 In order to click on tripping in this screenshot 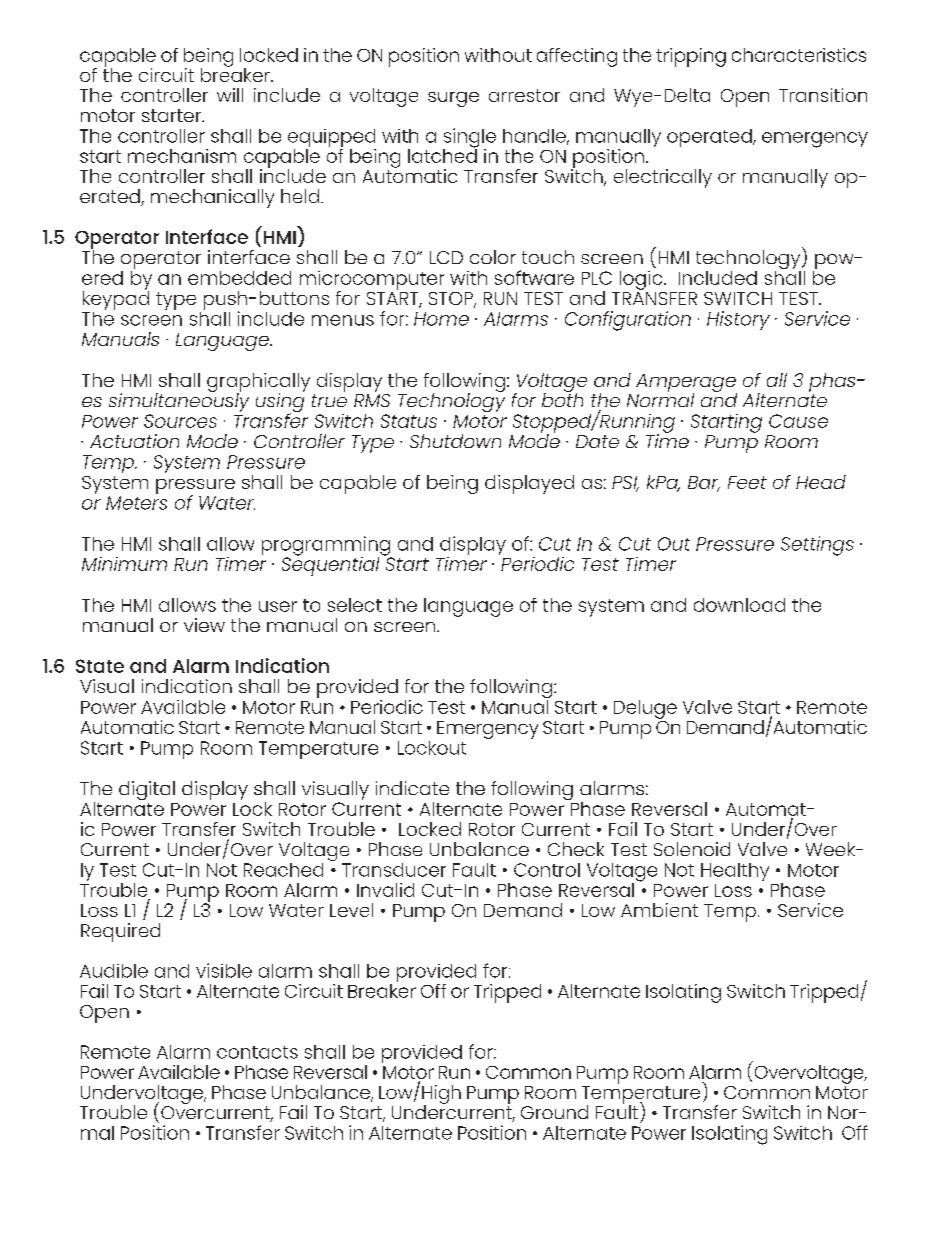, I will do `click(691, 57)`.
